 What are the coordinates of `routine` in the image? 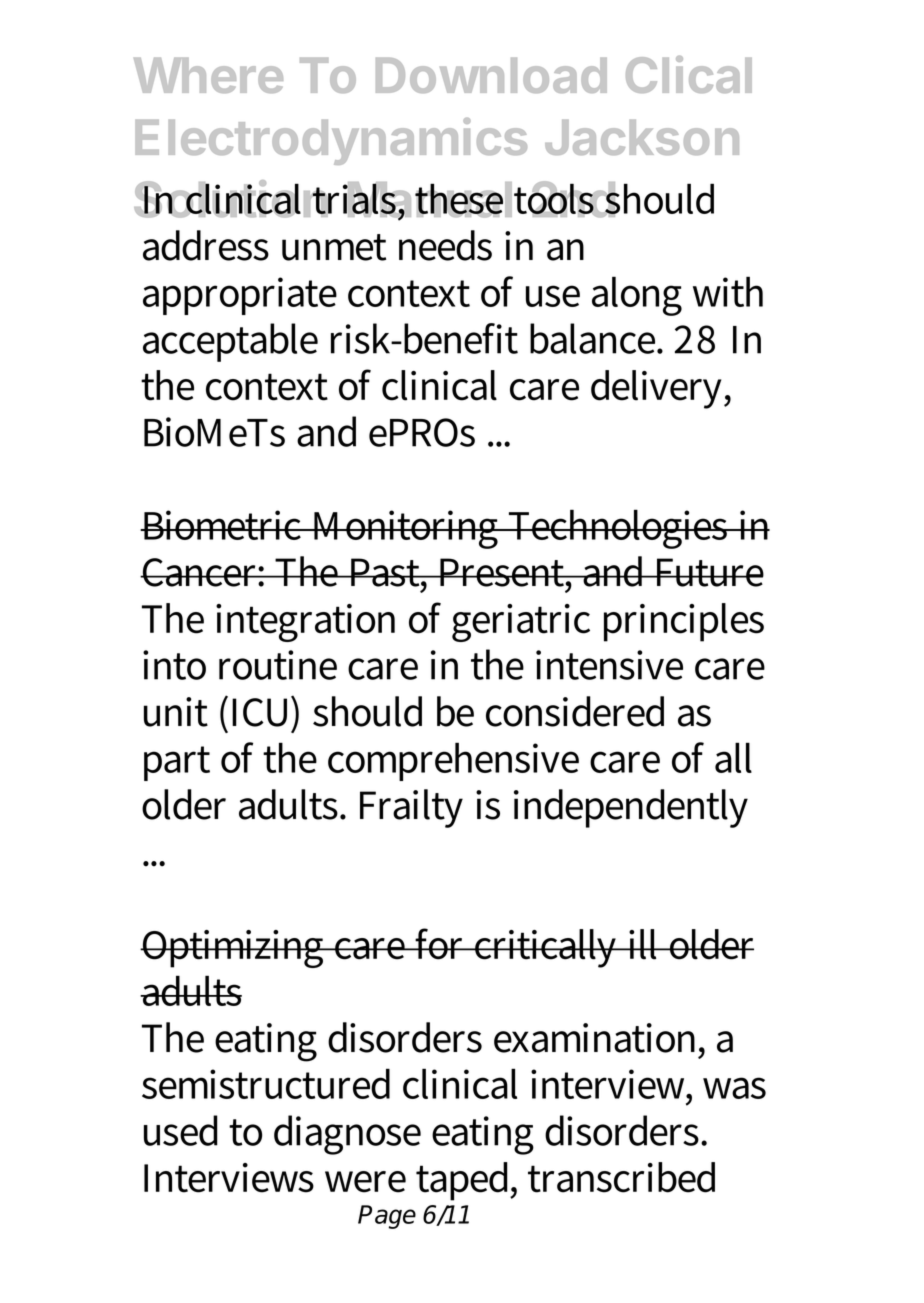 It's located at (278, 665).
